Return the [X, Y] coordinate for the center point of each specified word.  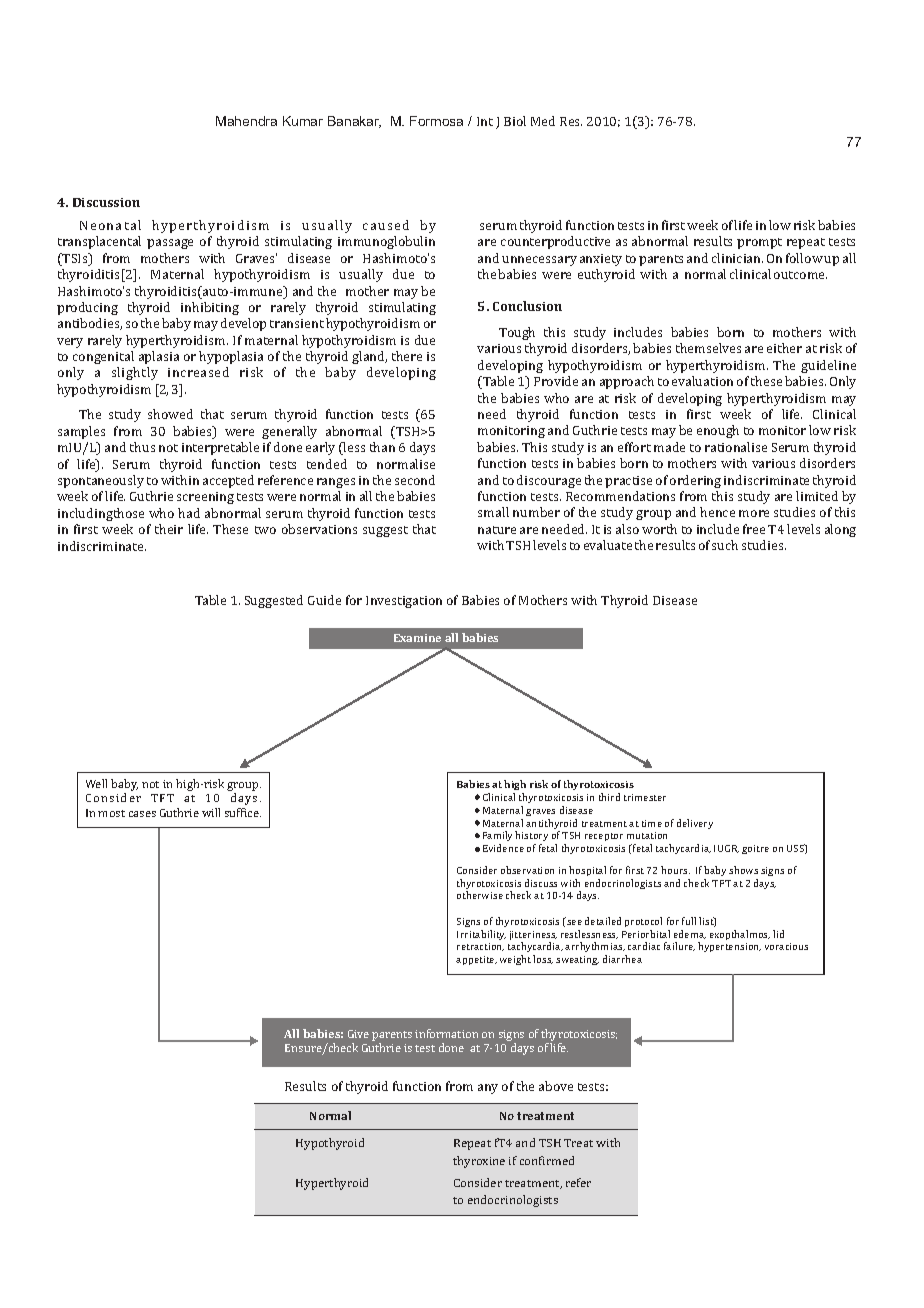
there [407, 356]
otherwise [480, 895]
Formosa [436, 121]
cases [142, 814]
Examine [417, 638]
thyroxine [479, 1162]
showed [170, 414]
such [725, 545]
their [169, 529]
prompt [759, 243]
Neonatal [110, 225]
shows [743, 870]
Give [358, 1034]
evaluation [702, 381]
